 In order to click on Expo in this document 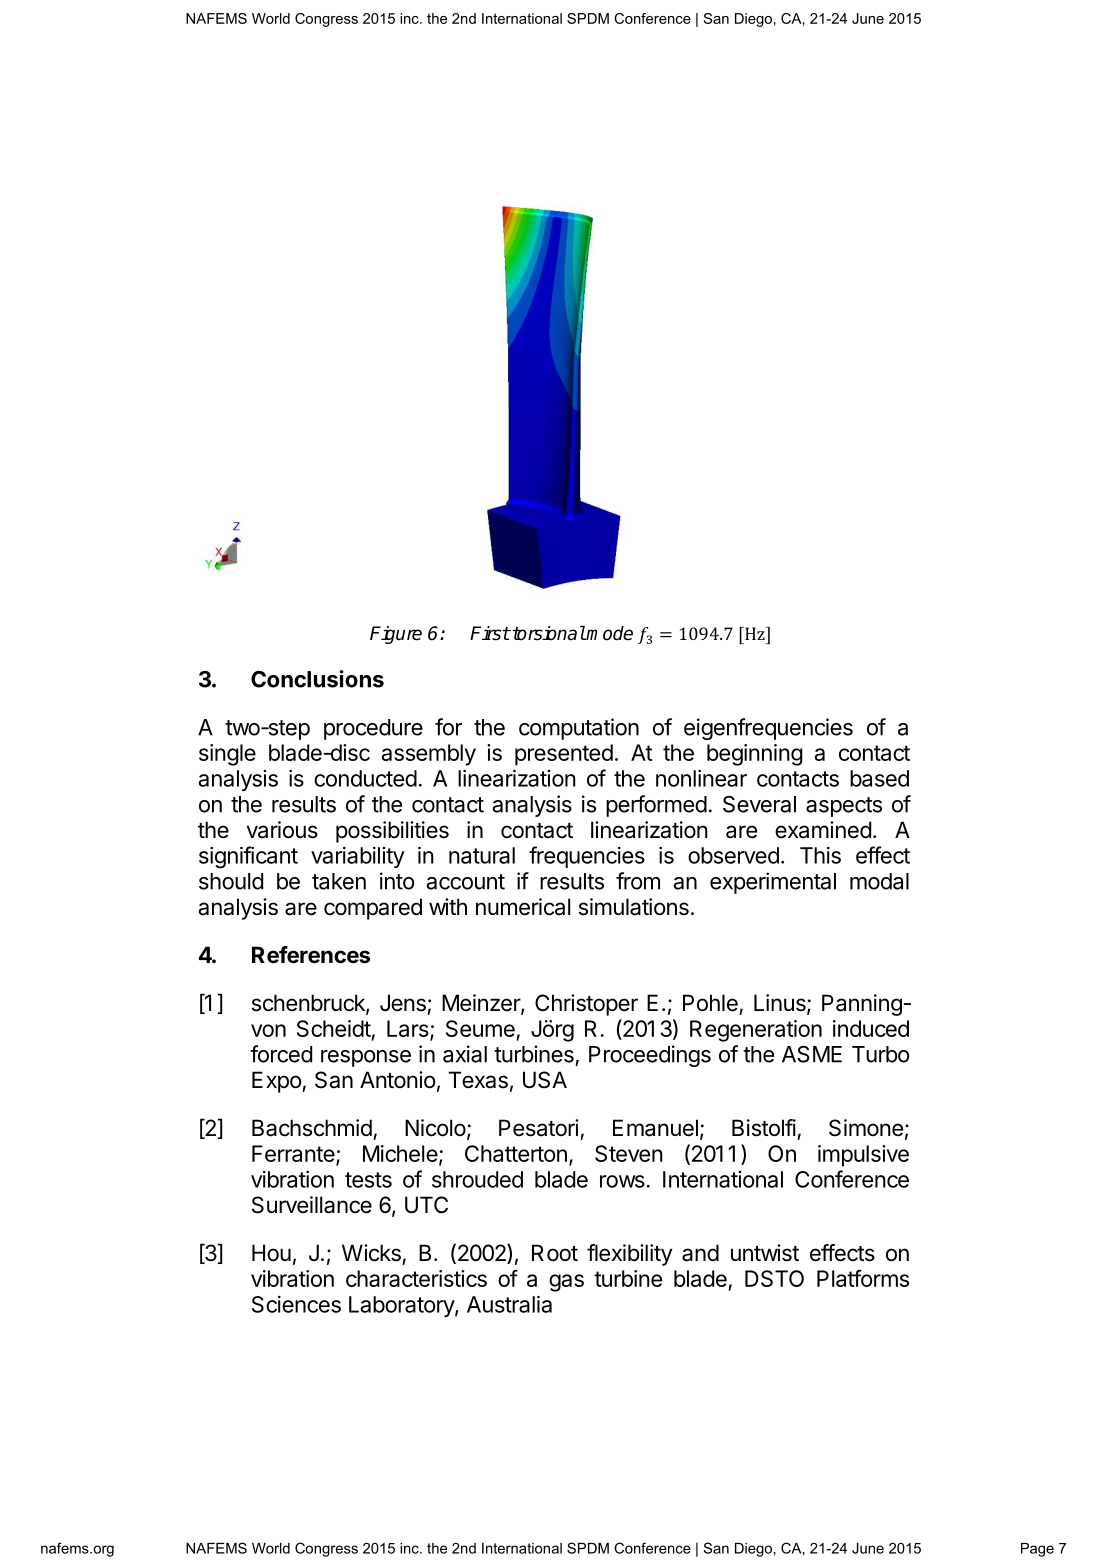, I will do `click(277, 1082)`.
